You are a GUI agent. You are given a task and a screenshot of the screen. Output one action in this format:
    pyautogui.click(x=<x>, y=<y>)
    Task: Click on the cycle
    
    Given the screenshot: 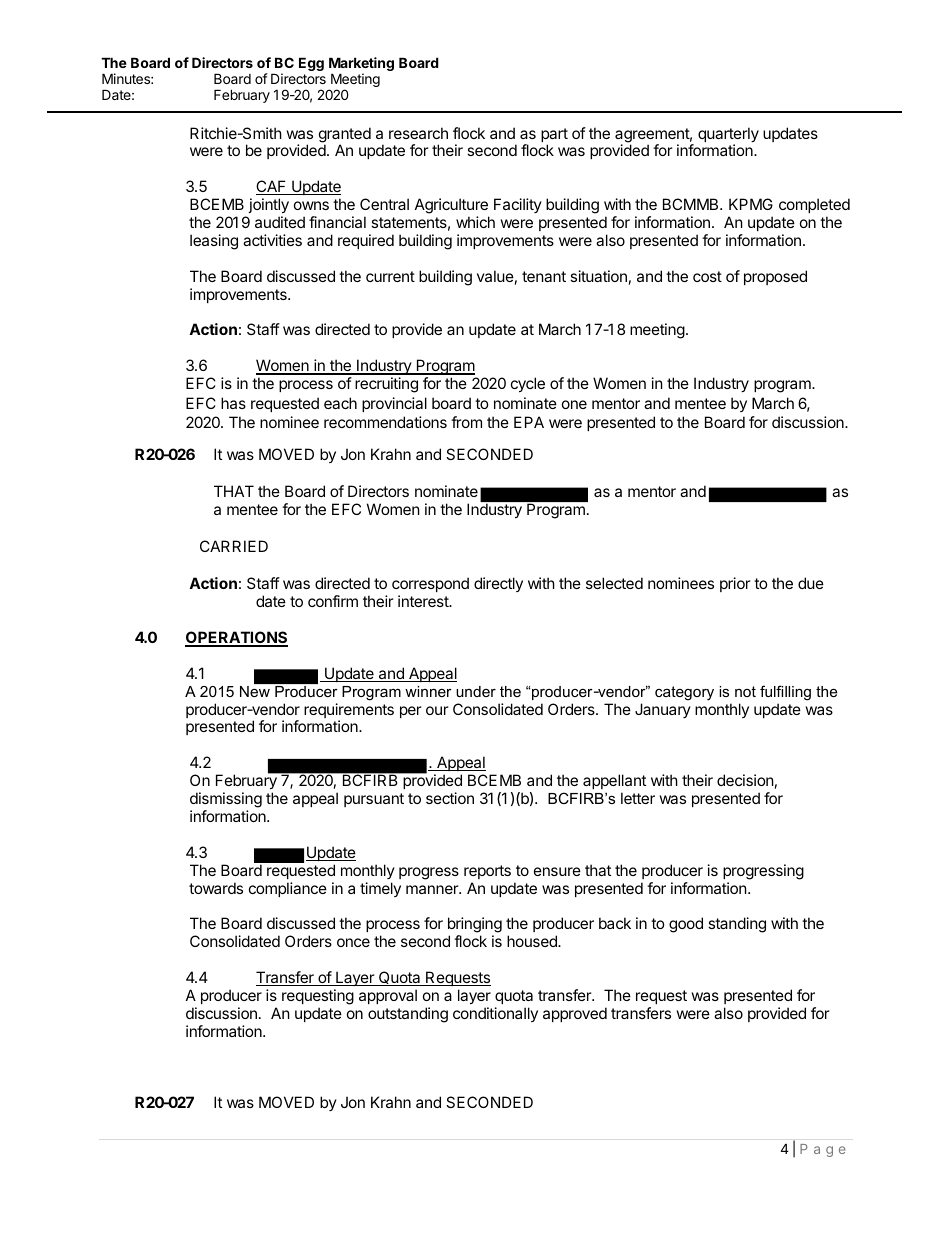 What is the action you would take?
    pyautogui.click(x=528, y=384)
